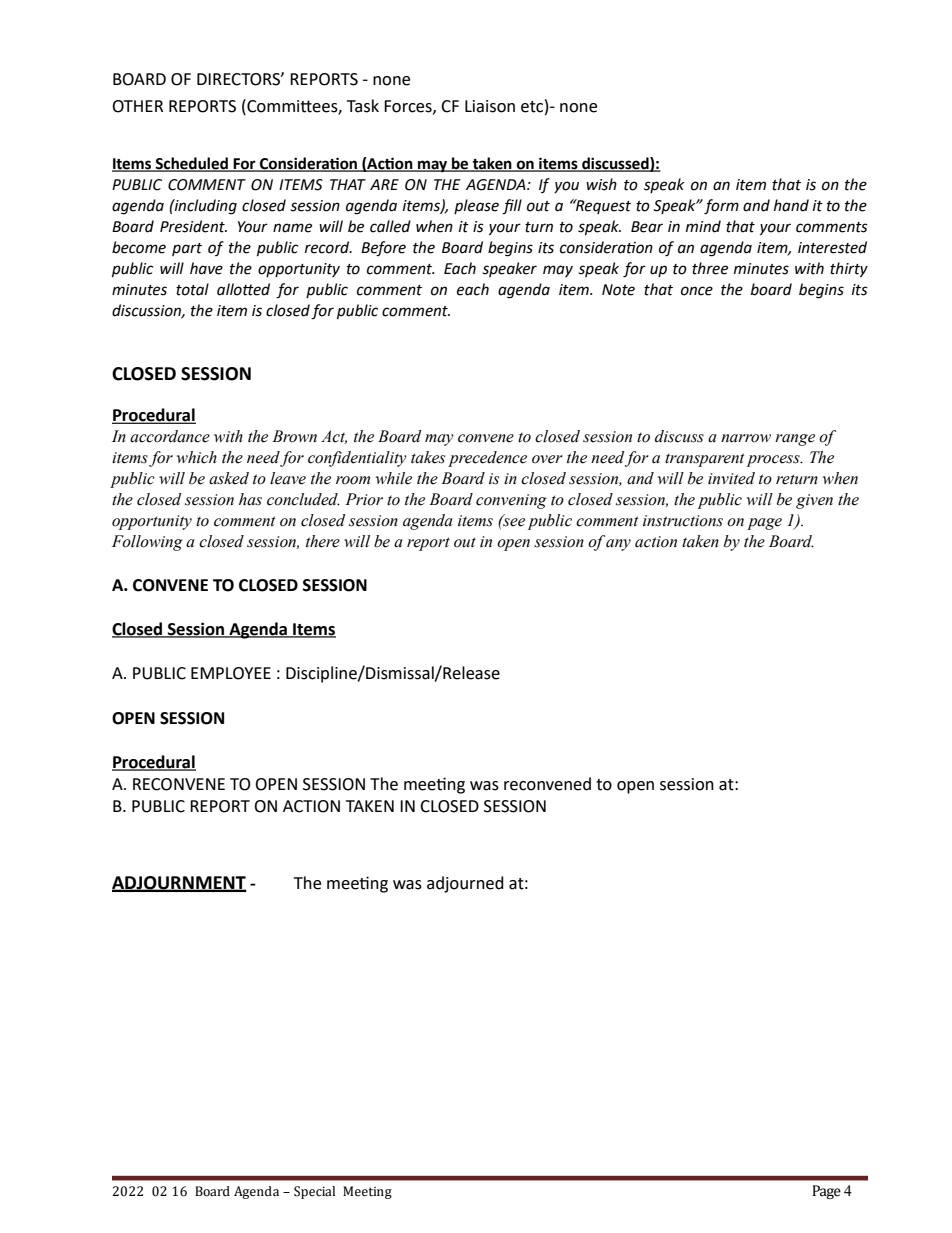 This page has height=1233, width=952. I want to click on Liaison, so click(490, 106).
